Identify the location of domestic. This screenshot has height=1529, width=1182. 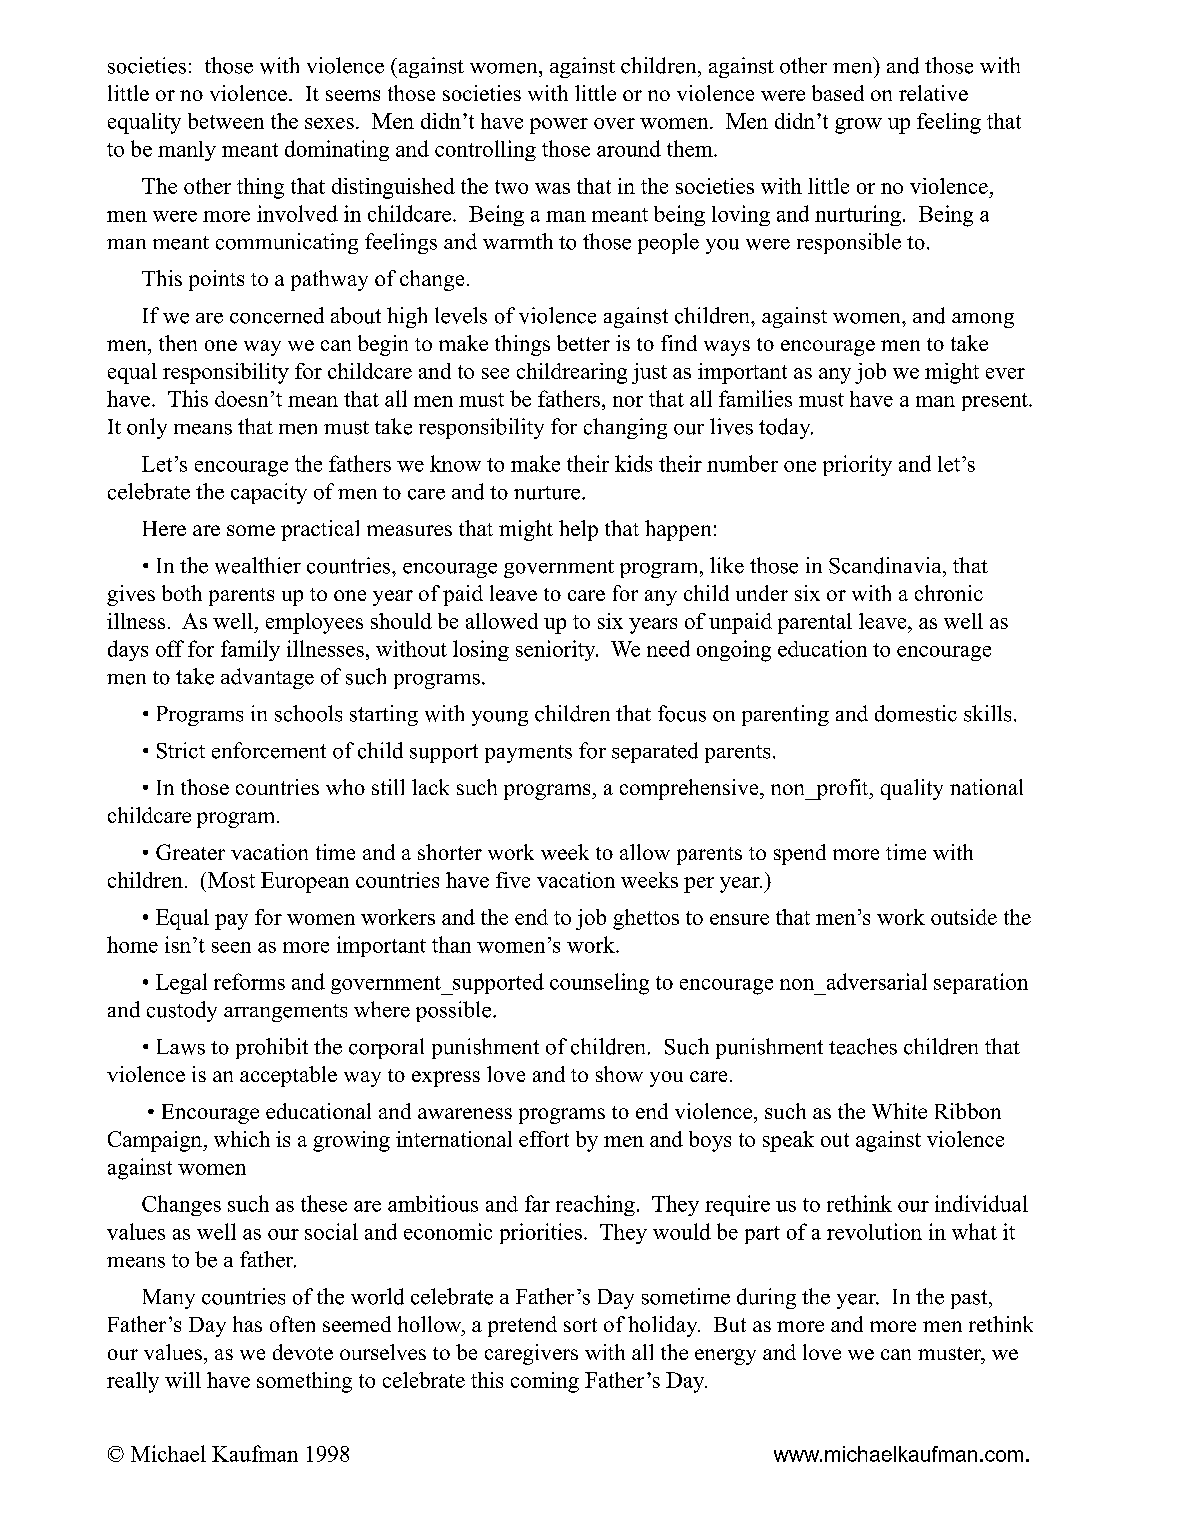
(916, 713).
